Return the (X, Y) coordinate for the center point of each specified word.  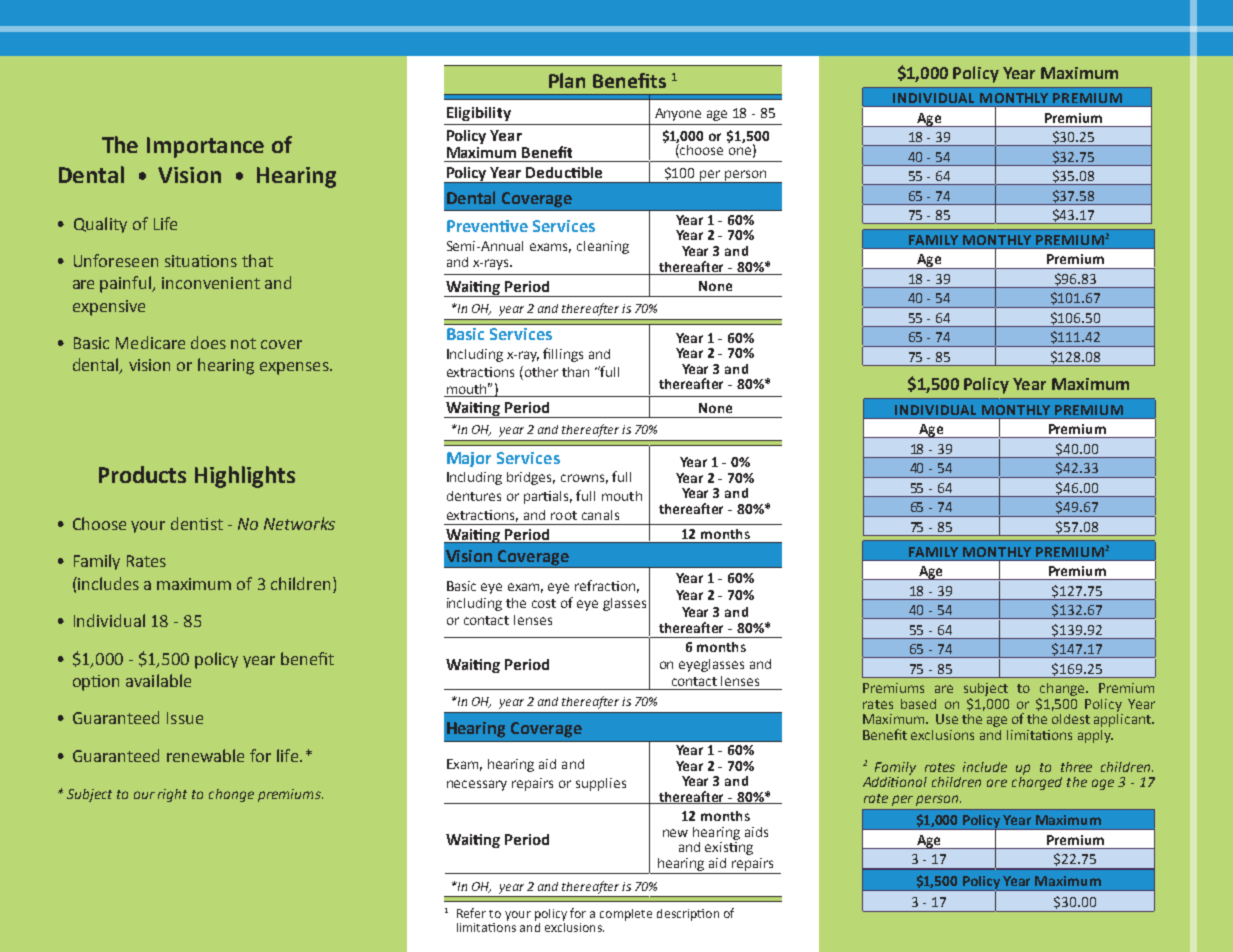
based (918, 704)
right (172, 795)
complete (626, 915)
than (575, 372)
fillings (563, 355)
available (158, 680)
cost (544, 603)
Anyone (678, 114)
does (208, 342)
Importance (205, 147)
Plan (567, 80)
